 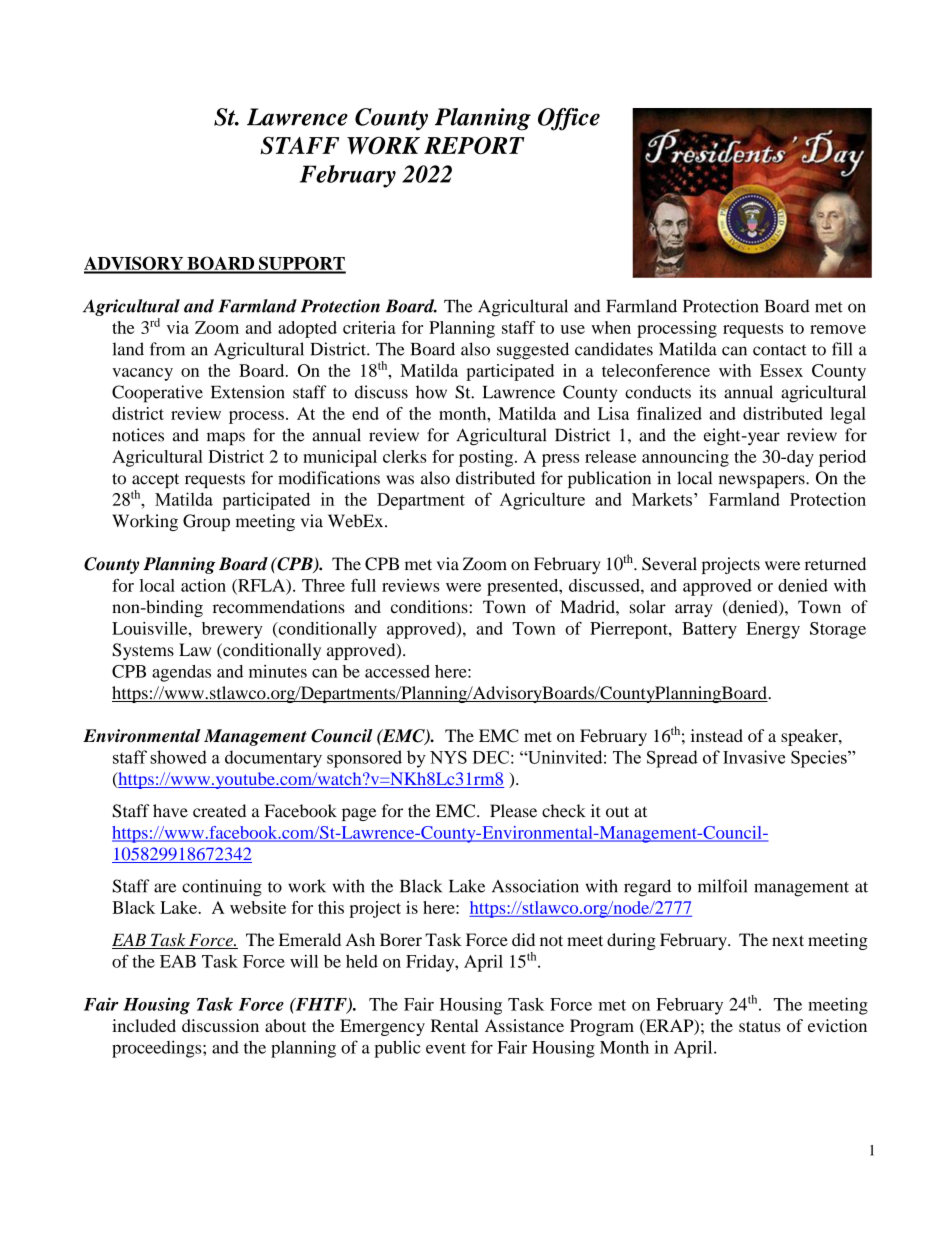 I want to click on created, so click(x=219, y=811).
